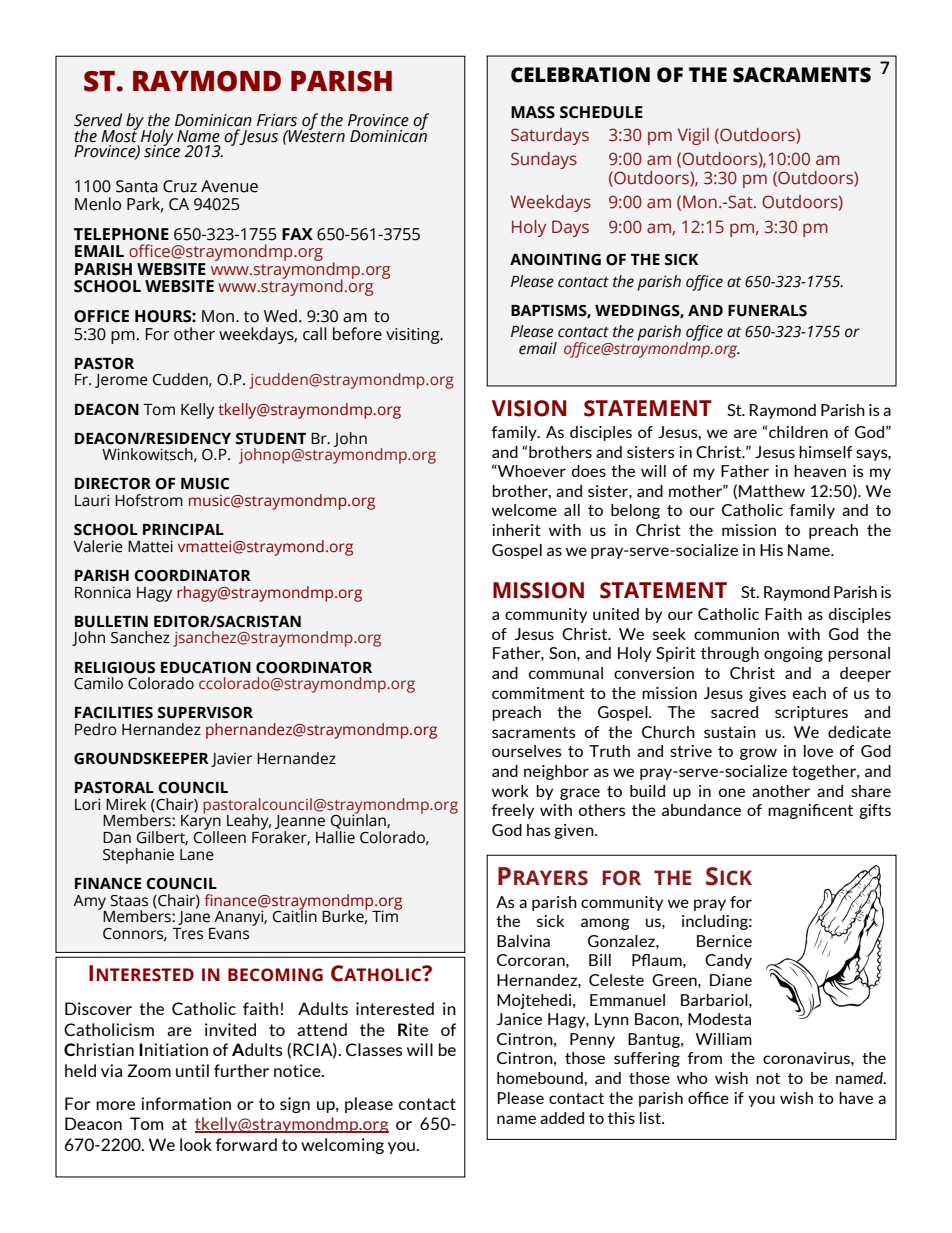  Describe the element at coordinates (121, 381) in the screenshot. I see `Jerome` at that location.
